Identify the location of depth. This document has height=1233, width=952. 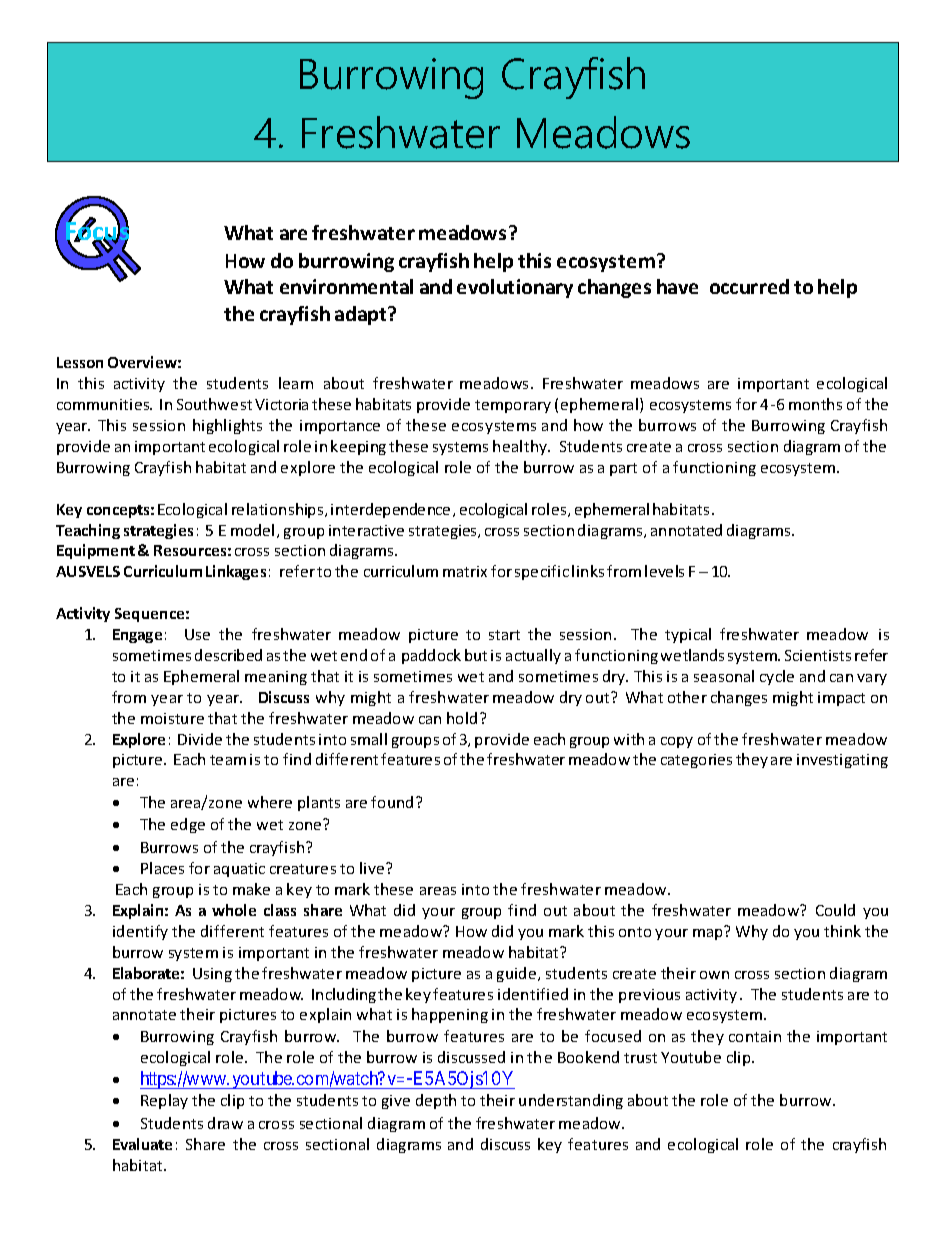
(436, 1101).
